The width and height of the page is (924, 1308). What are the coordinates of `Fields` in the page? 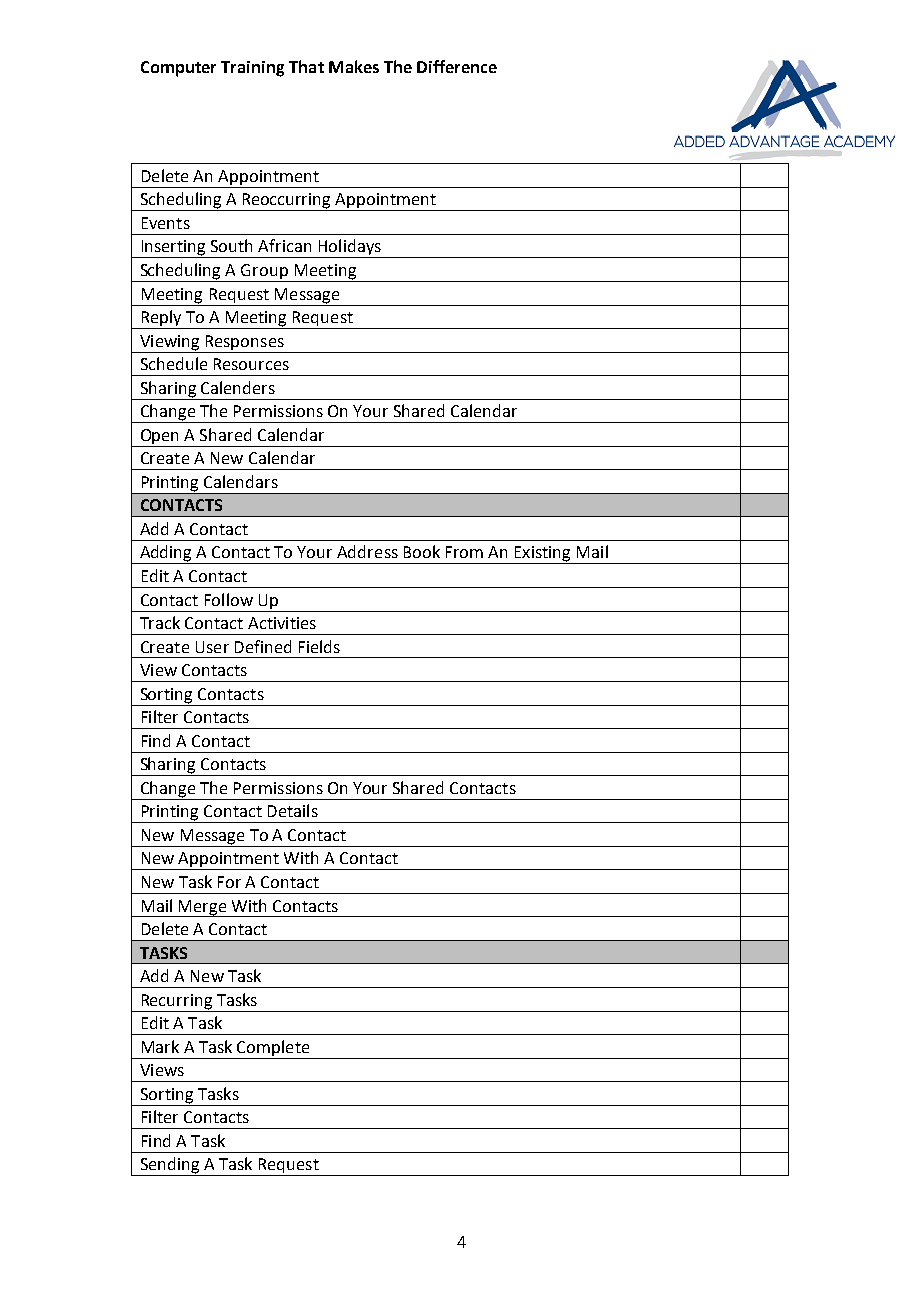 It's located at (319, 646).
